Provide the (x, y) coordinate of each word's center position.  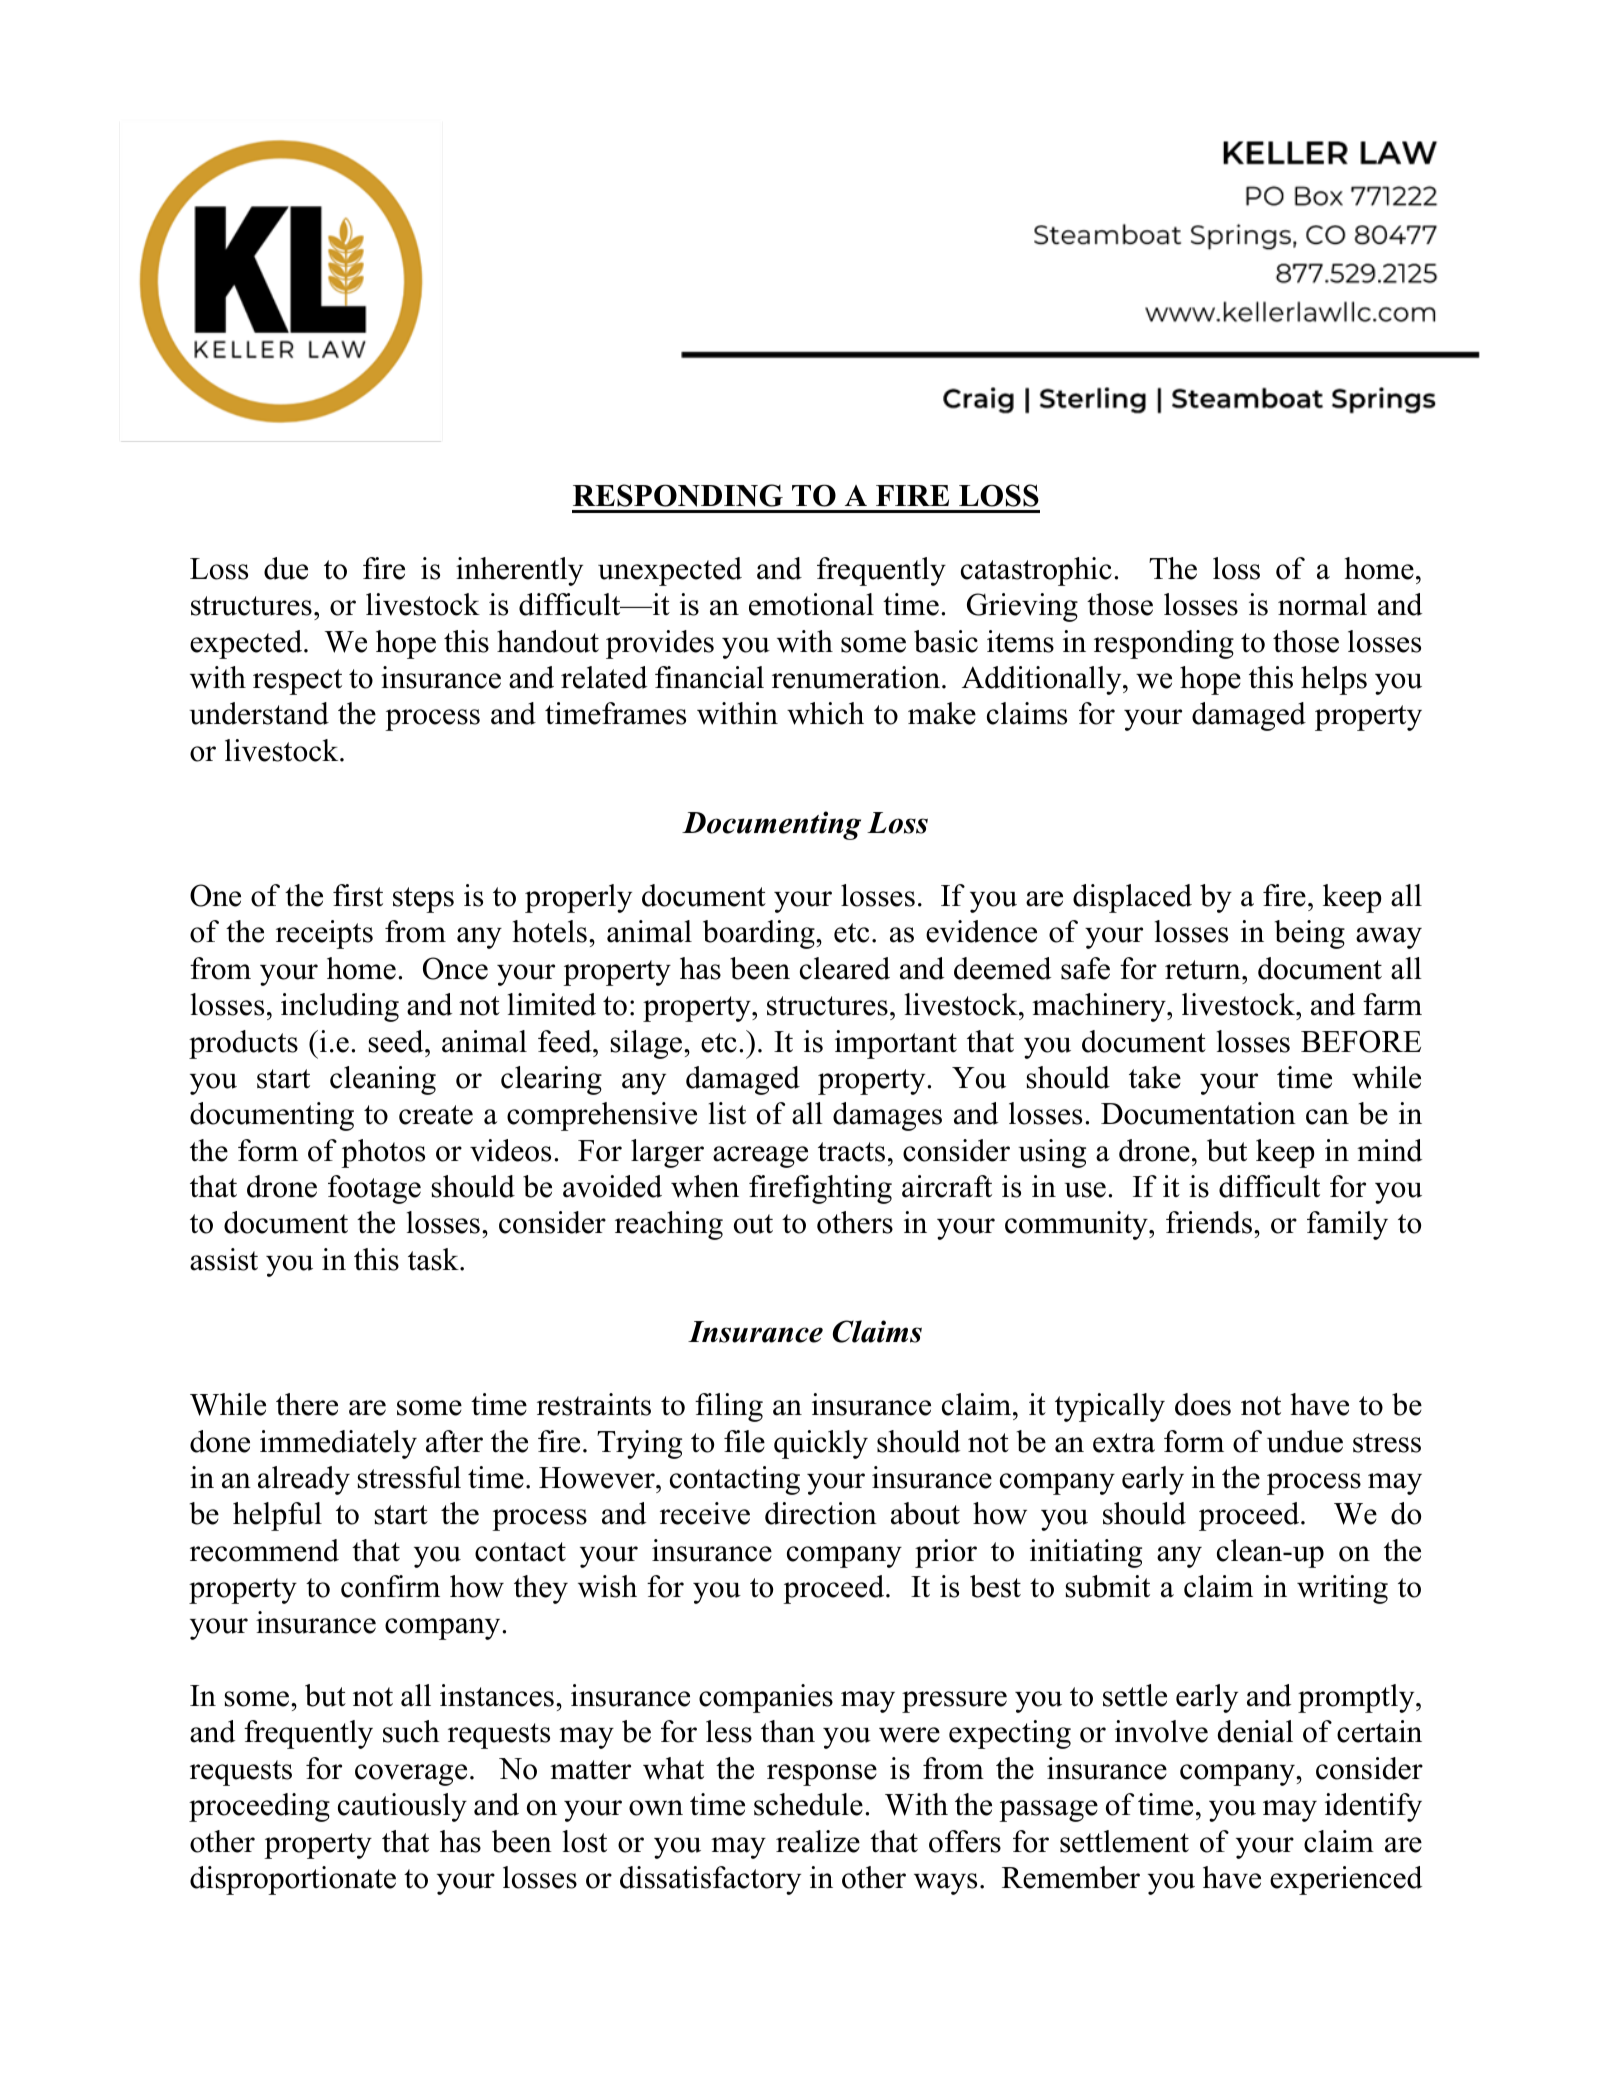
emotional (811, 604)
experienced (1346, 1880)
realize (818, 1841)
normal (1322, 604)
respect (297, 682)
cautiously (402, 1807)
